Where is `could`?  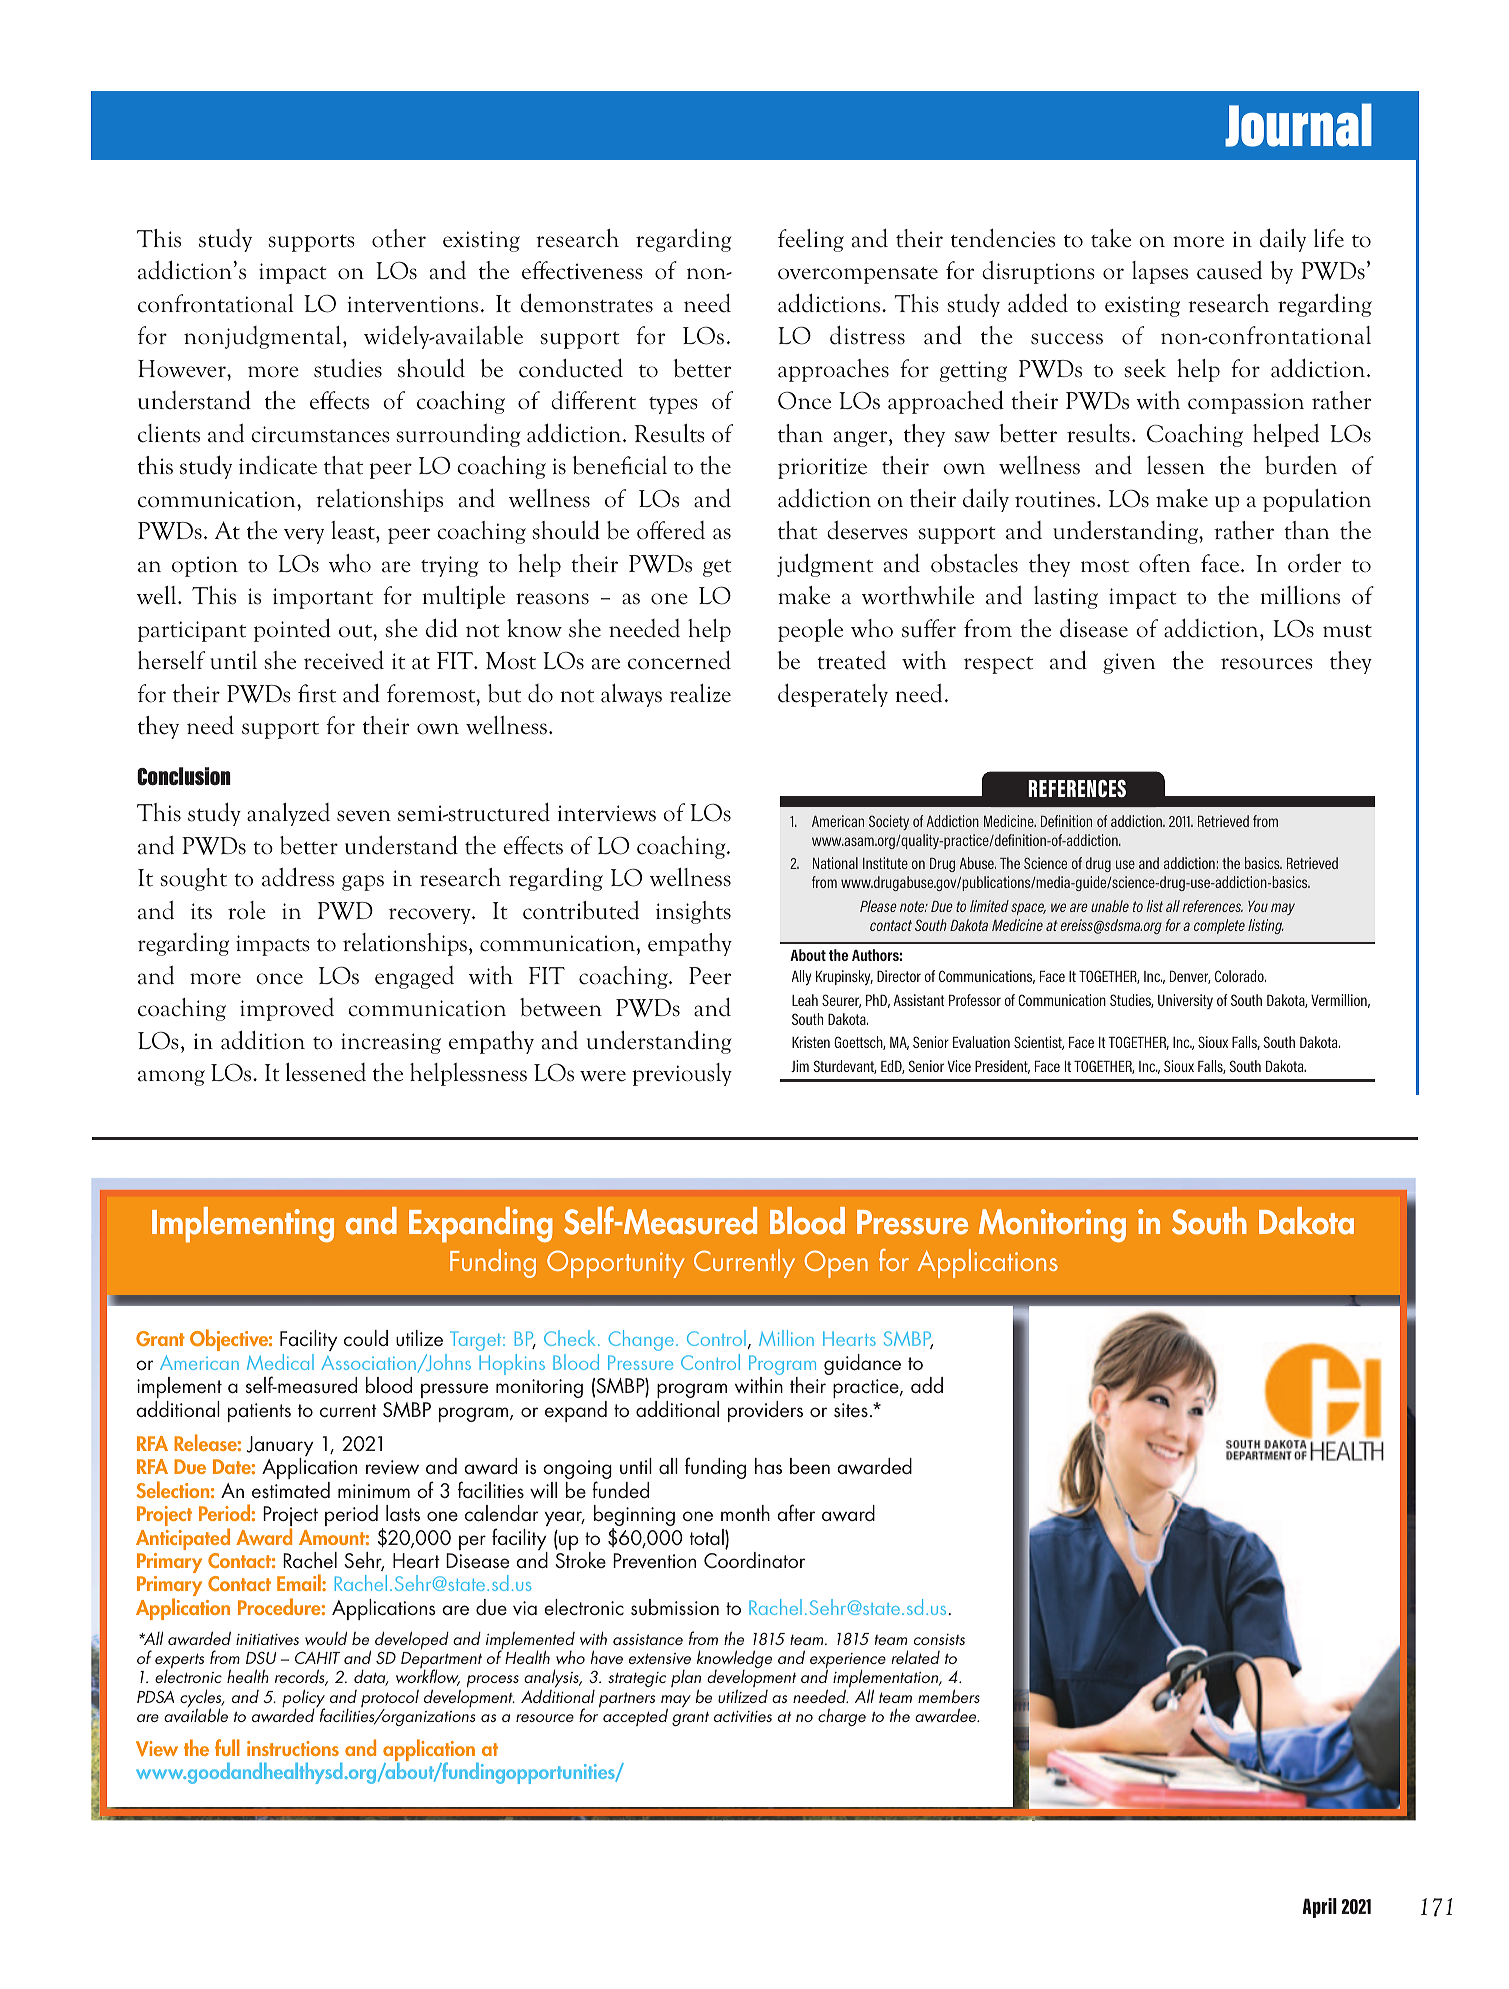 could is located at coordinates (366, 1338).
